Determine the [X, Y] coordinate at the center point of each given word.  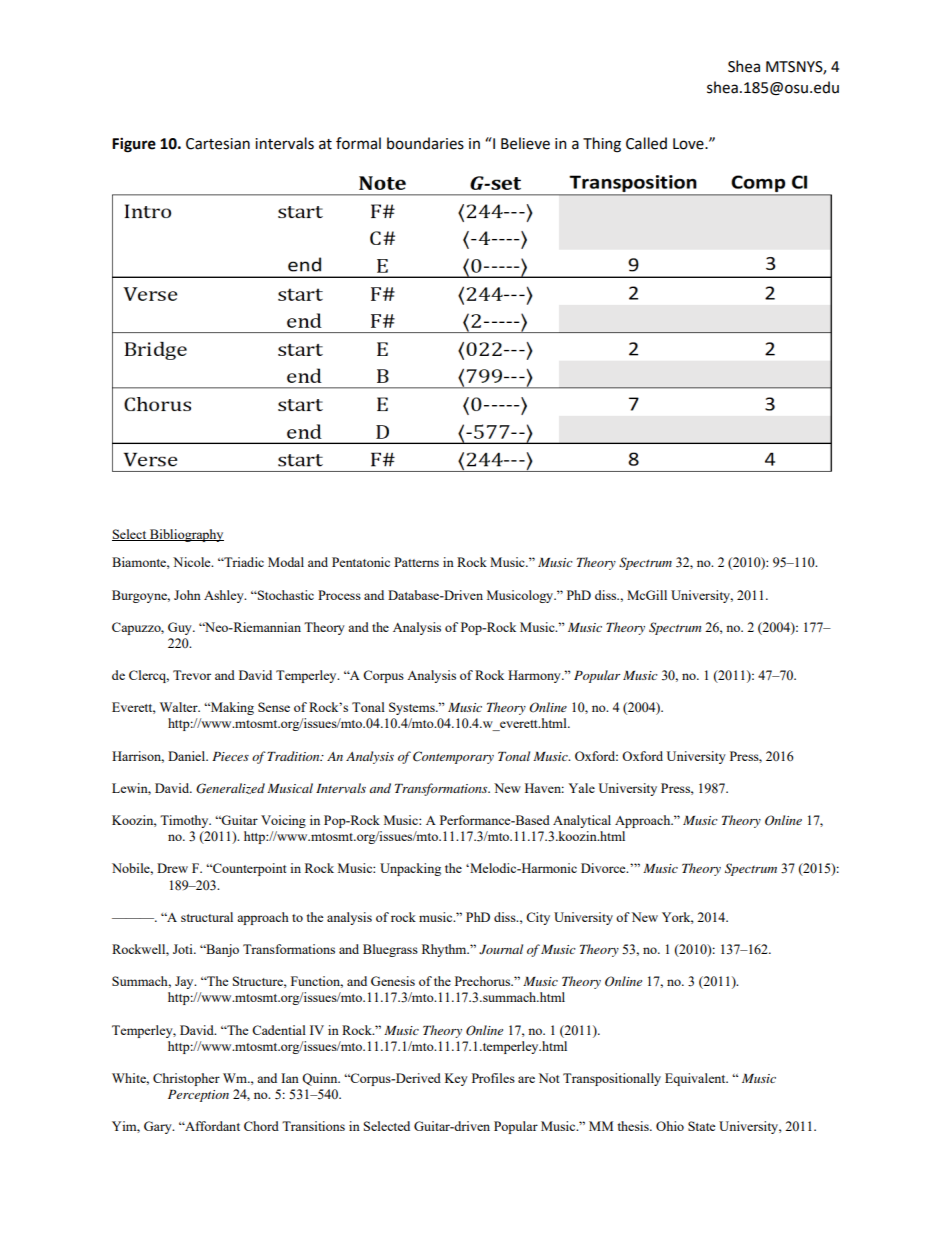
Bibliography [186, 535]
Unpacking [410, 869]
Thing [602, 145]
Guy [181, 628]
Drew [172, 868]
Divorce [604, 868]
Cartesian [218, 144]
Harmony [535, 676]
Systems [413, 708]
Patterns [416, 562]
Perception [198, 1096]
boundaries [425, 143]
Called [646, 143]
